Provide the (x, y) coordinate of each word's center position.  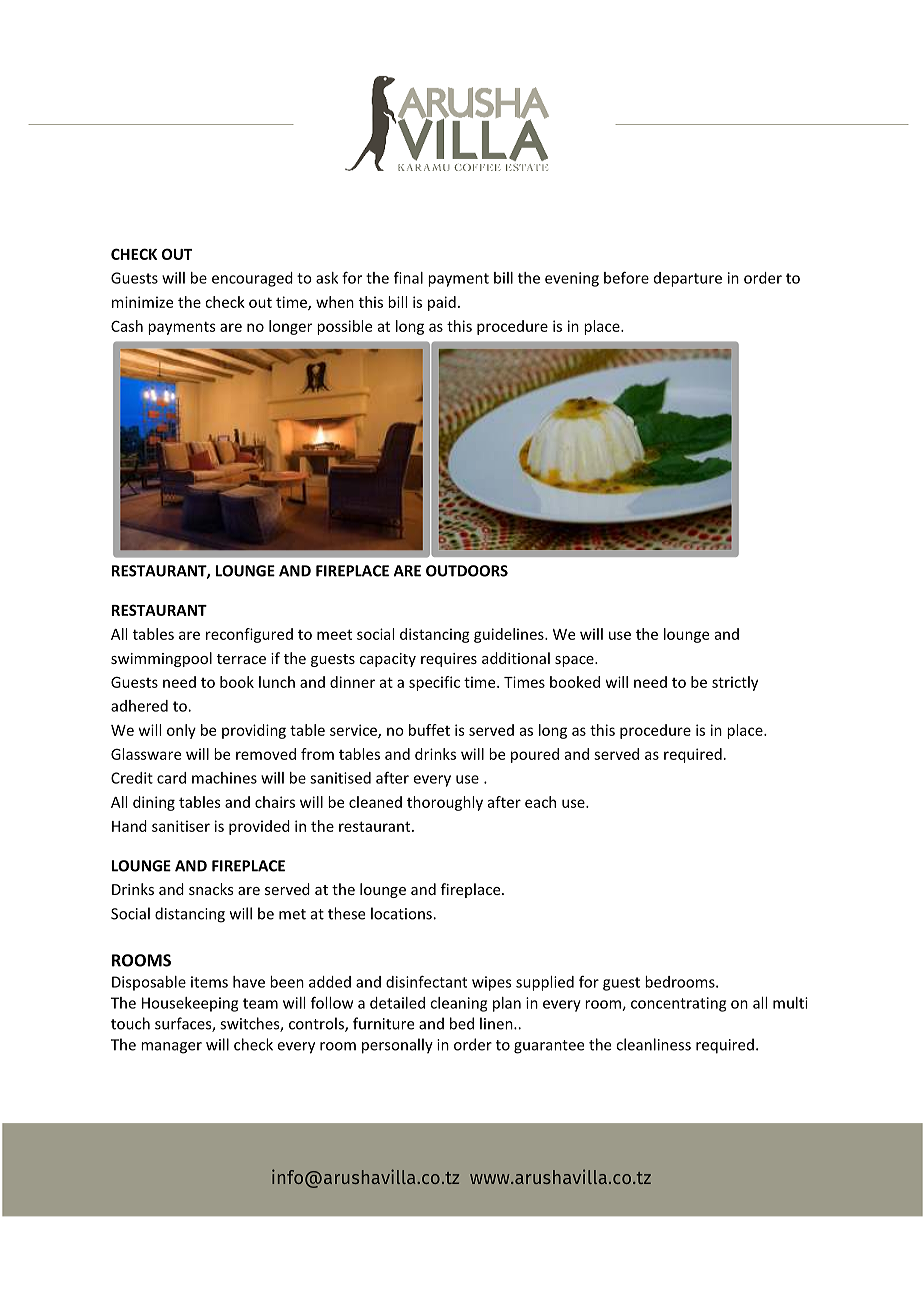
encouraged (252, 279)
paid (442, 303)
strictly (735, 683)
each (540, 802)
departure (688, 279)
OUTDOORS (467, 571)
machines (224, 778)
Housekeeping (190, 1004)
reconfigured (249, 635)
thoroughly (445, 803)
